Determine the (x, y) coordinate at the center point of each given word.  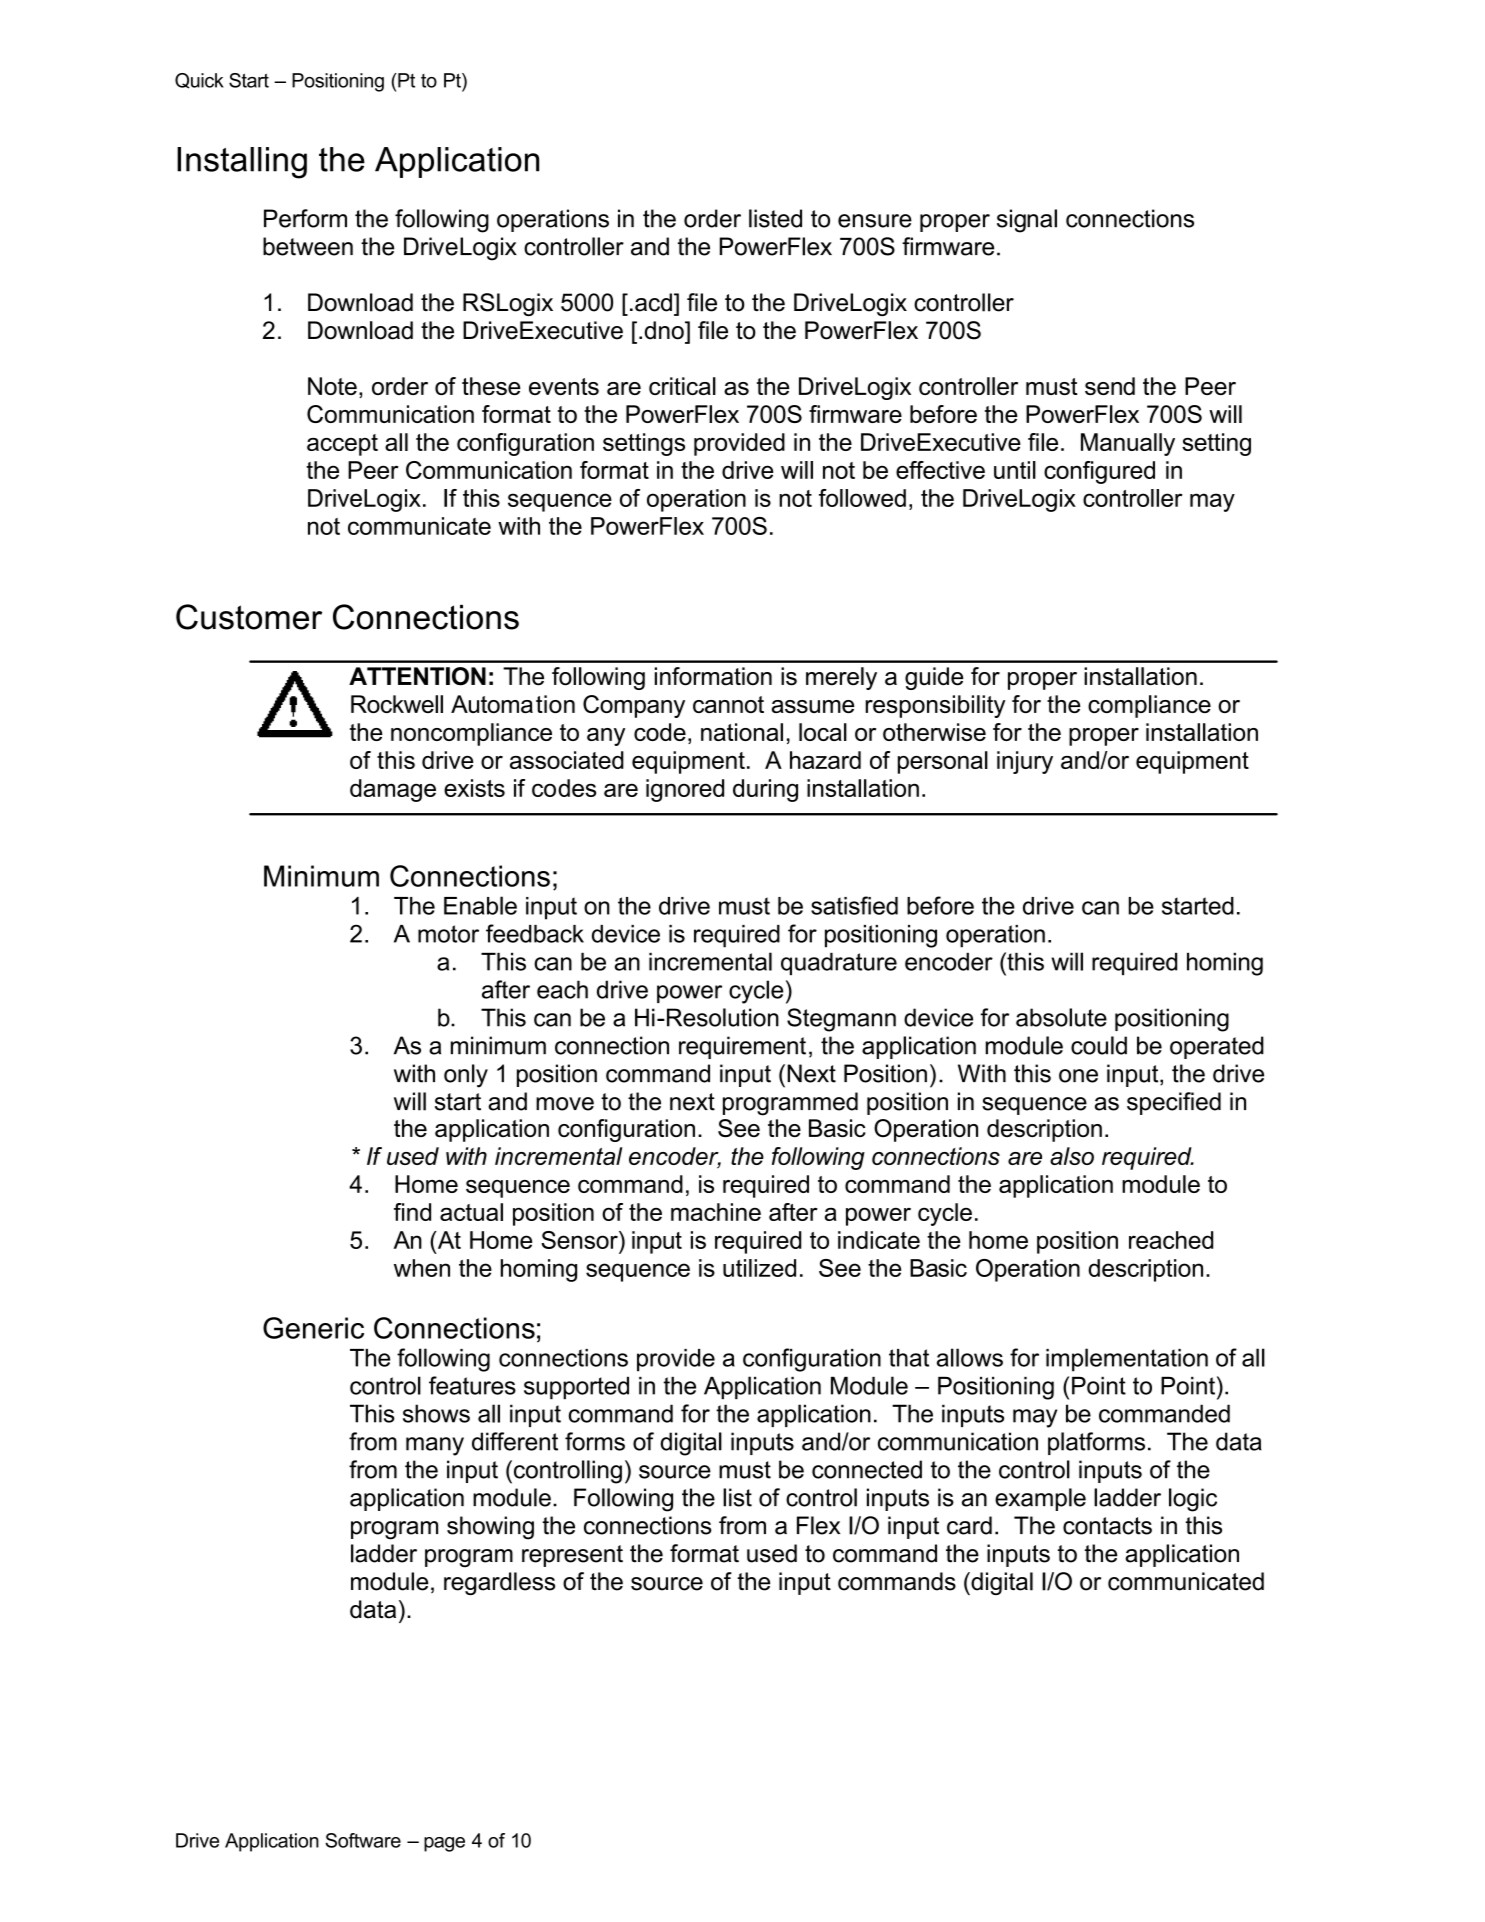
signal (1027, 221)
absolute (1061, 1017)
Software (363, 1840)
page (444, 1844)
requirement (742, 1047)
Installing (242, 163)
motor (448, 934)
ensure (875, 221)
